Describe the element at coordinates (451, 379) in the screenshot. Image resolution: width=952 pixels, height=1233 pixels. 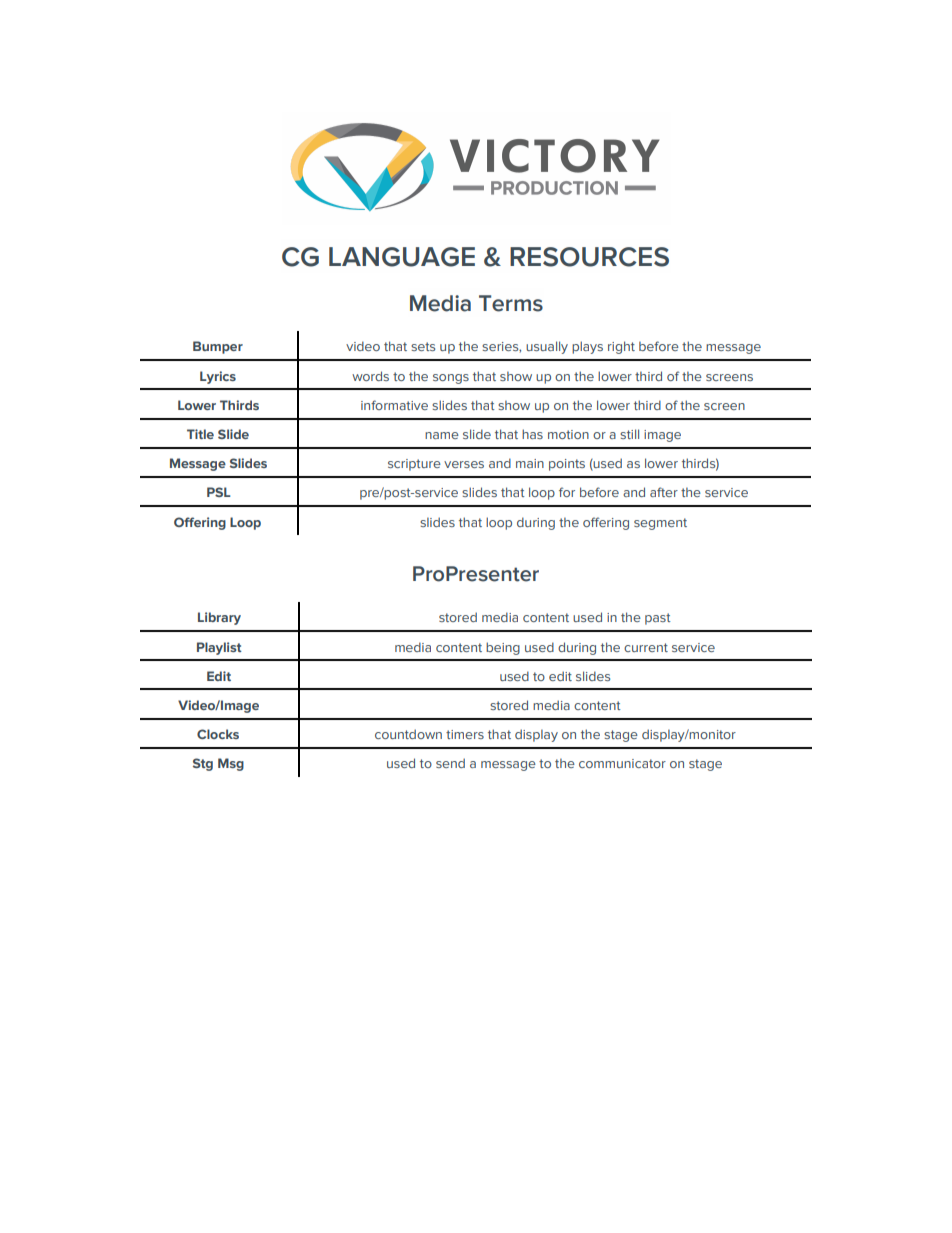
I see `songs` at that location.
